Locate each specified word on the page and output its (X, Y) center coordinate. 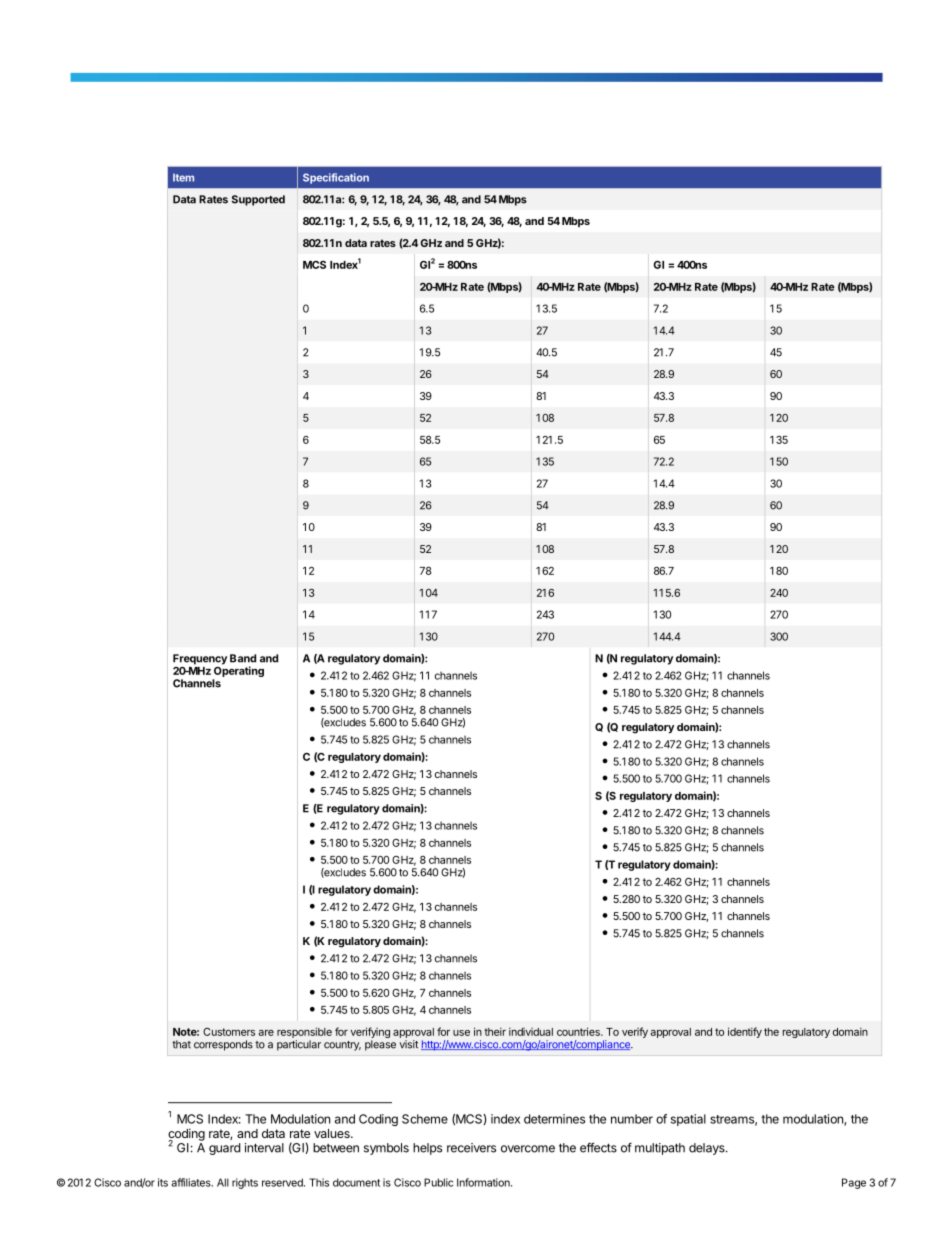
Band (243, 658)
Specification (336, 178)
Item (183, 177)
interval (264, 1148)
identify (745, 1032)
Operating (238, 672)
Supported (258, 200)
